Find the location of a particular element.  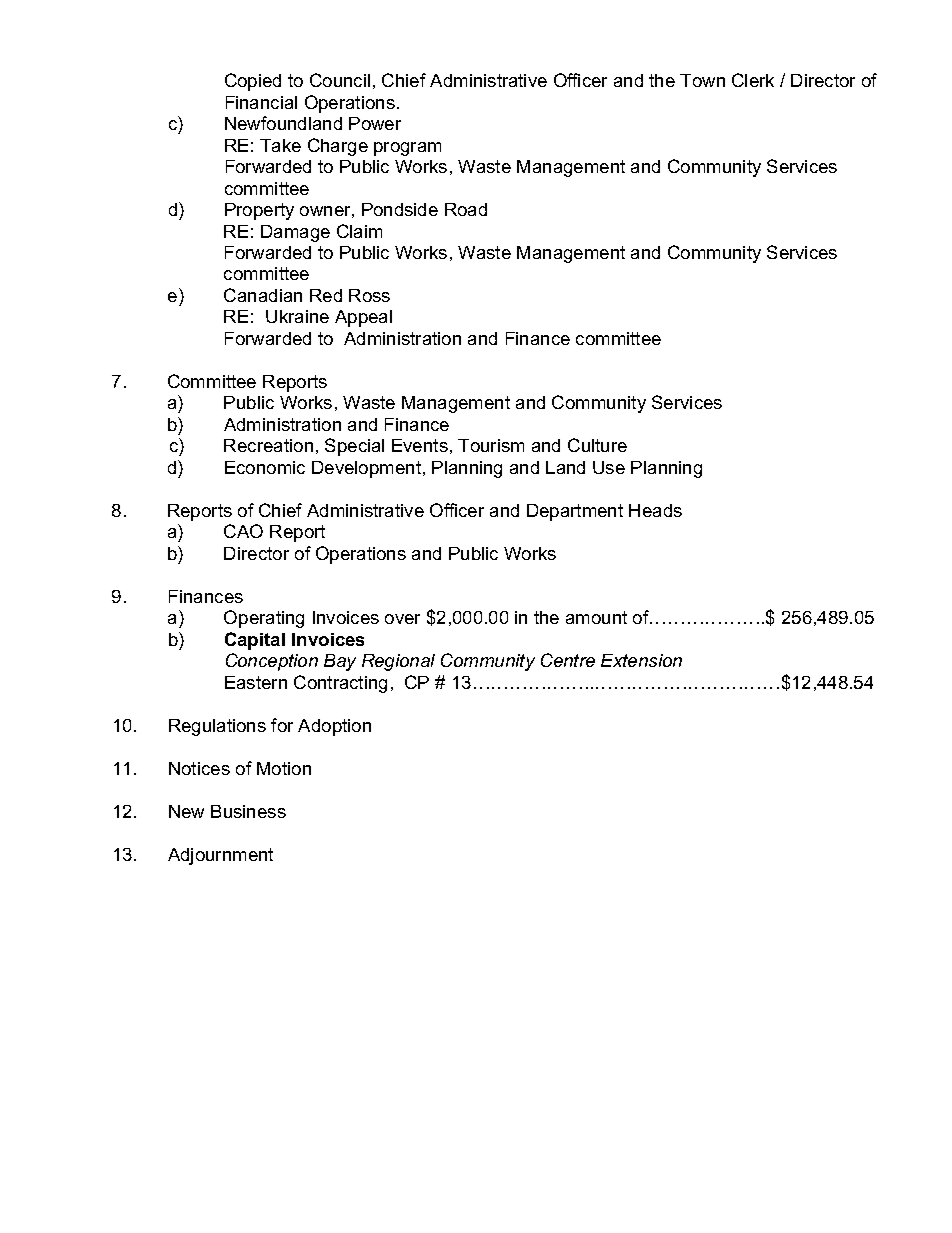

Financial is located at coordinates (261, 102).
